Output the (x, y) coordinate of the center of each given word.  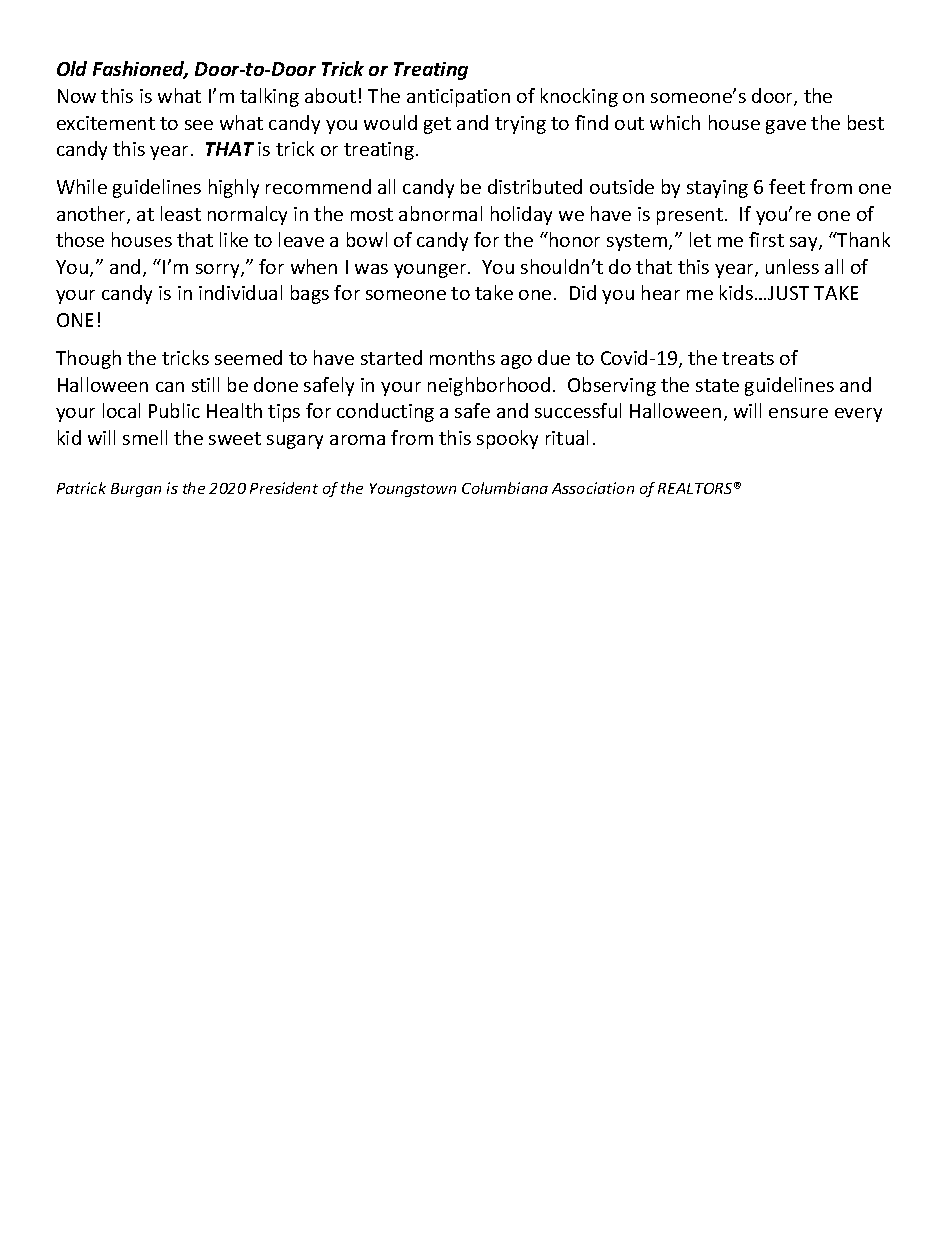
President (284, 488)
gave (786, 127)
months (462, 357)
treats (748, 358)
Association (593, 488)
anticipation (458, 98)
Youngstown (413, 490)
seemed (248, 357)
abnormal (440, 213)
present (690, 216)
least (181, 213)
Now (77, 96)
